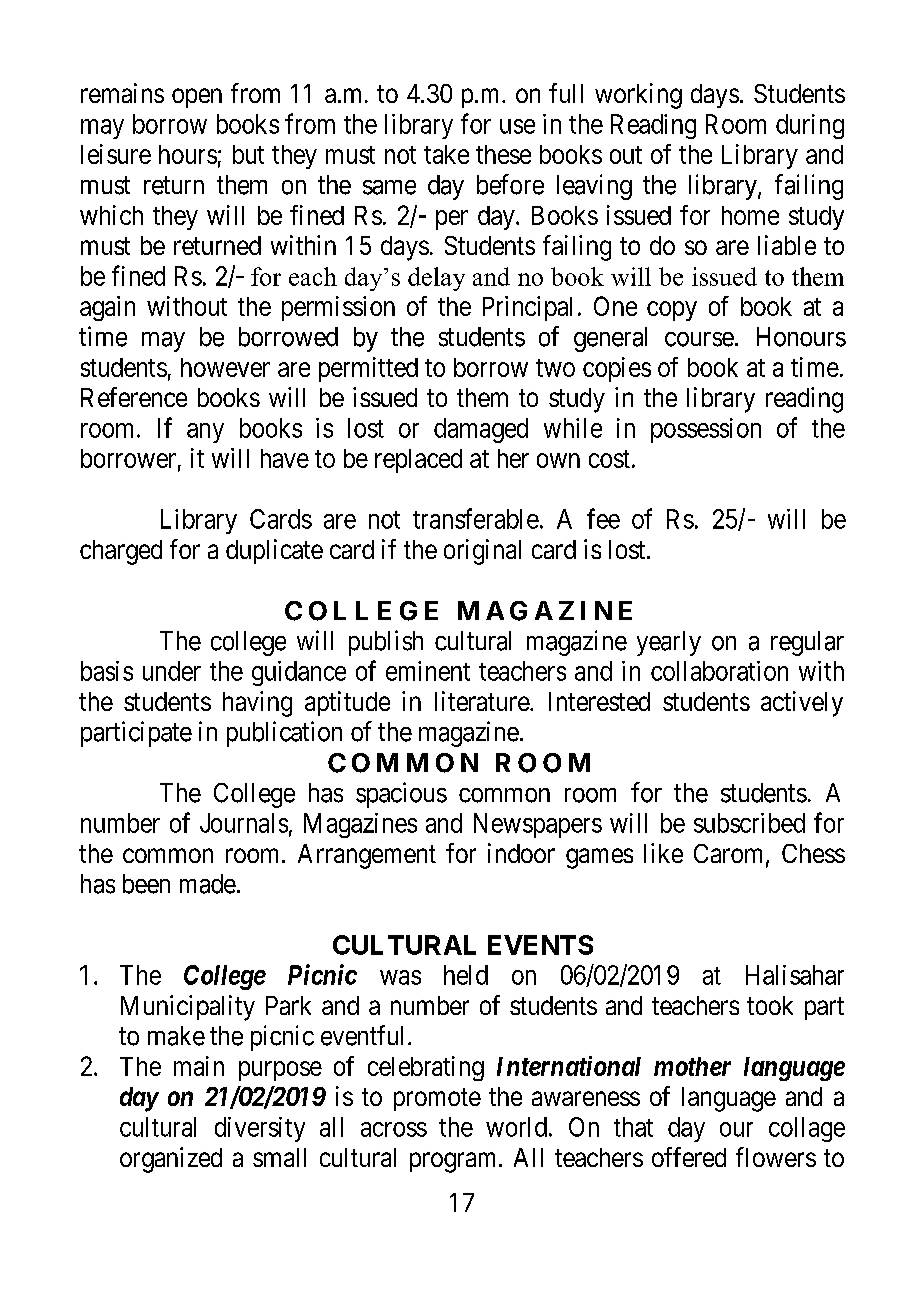  What do you see at coordinates (810, 126) in the screenshot?
I see `during` at bounding box center [810, 126].
